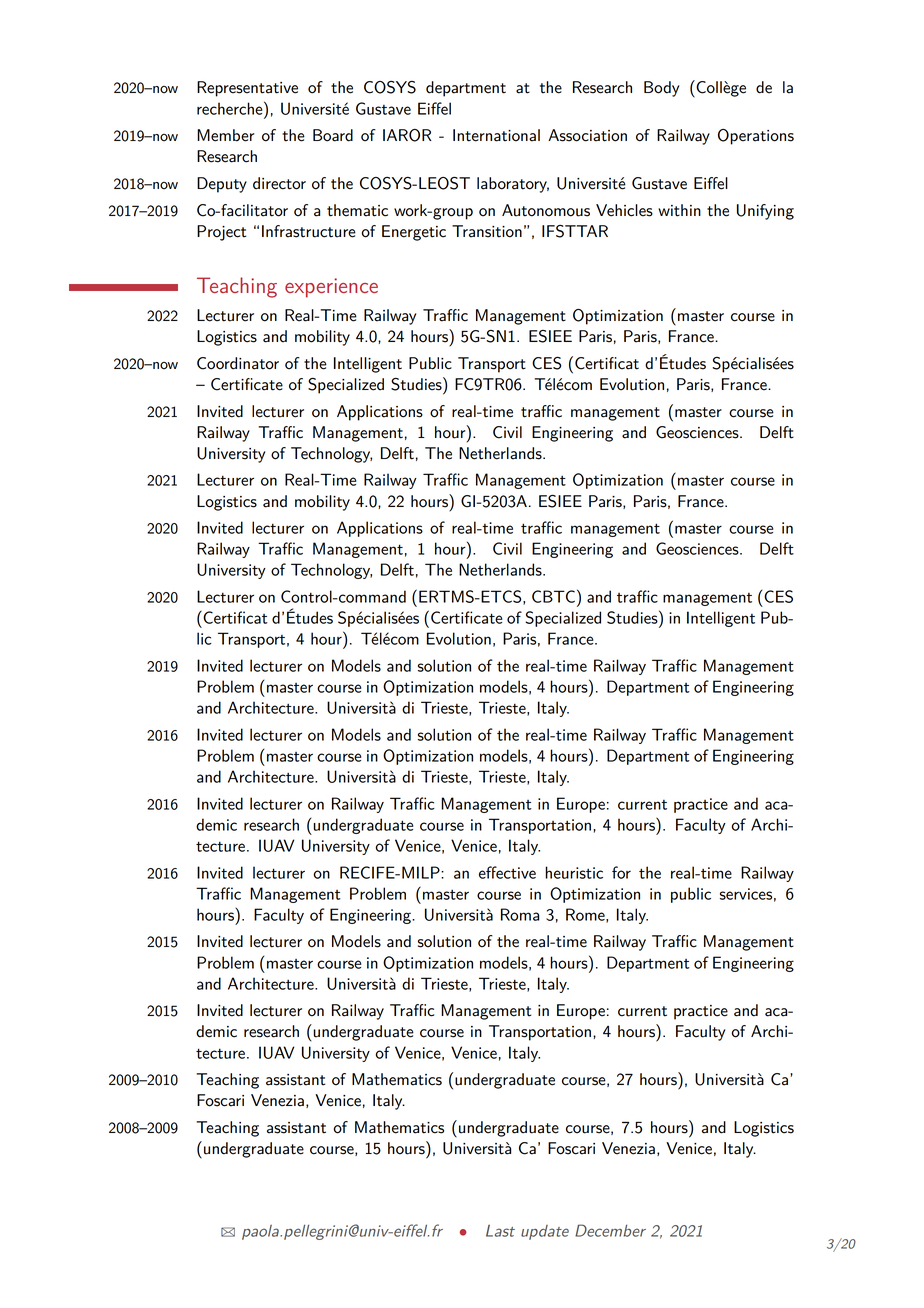 Image resolution: width=924 pixels, height=1308 pixels. Describe the element at coordinates (496, 135) in the screenshot. I see `International` at that location.
